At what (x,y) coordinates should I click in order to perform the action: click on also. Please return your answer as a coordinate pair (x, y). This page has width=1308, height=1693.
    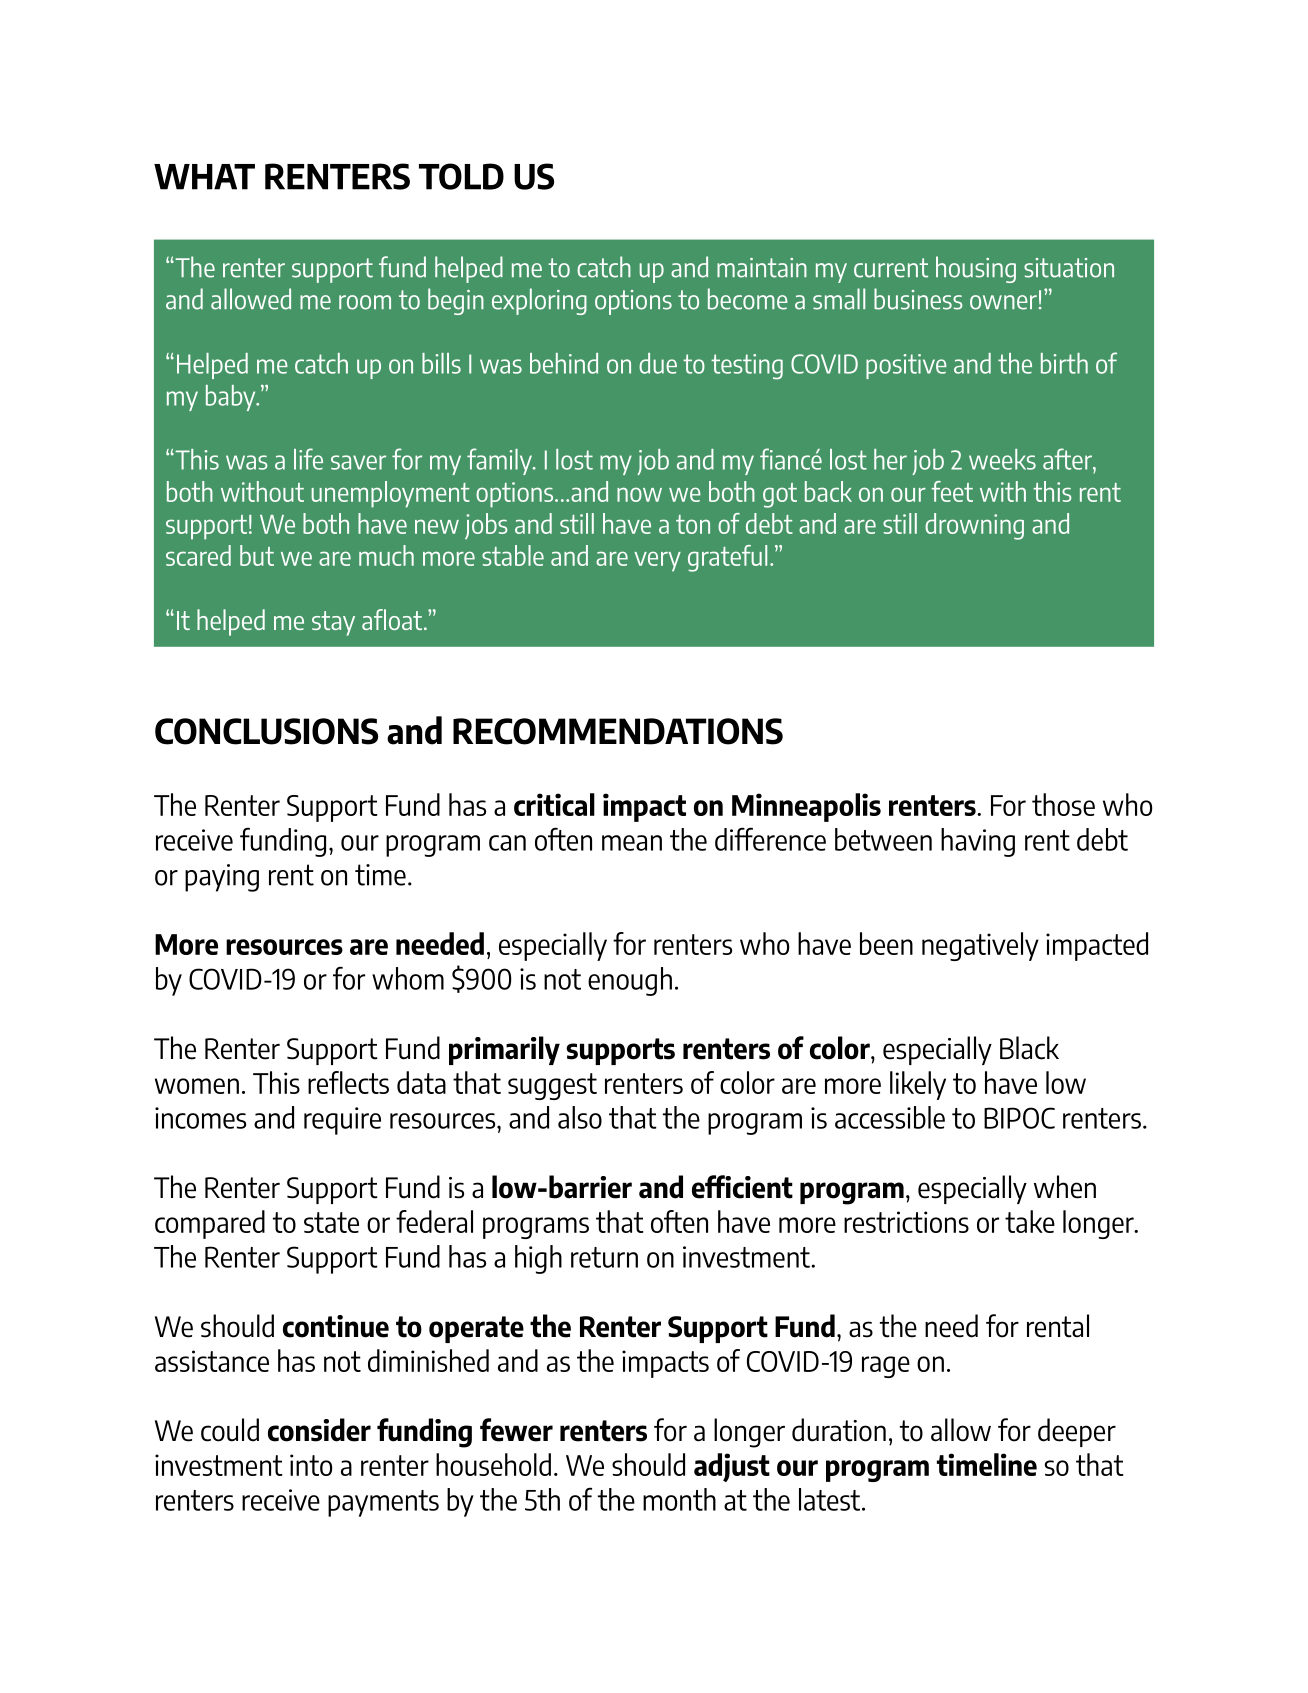
    Looking at the image, I should click on (580, 1117).
